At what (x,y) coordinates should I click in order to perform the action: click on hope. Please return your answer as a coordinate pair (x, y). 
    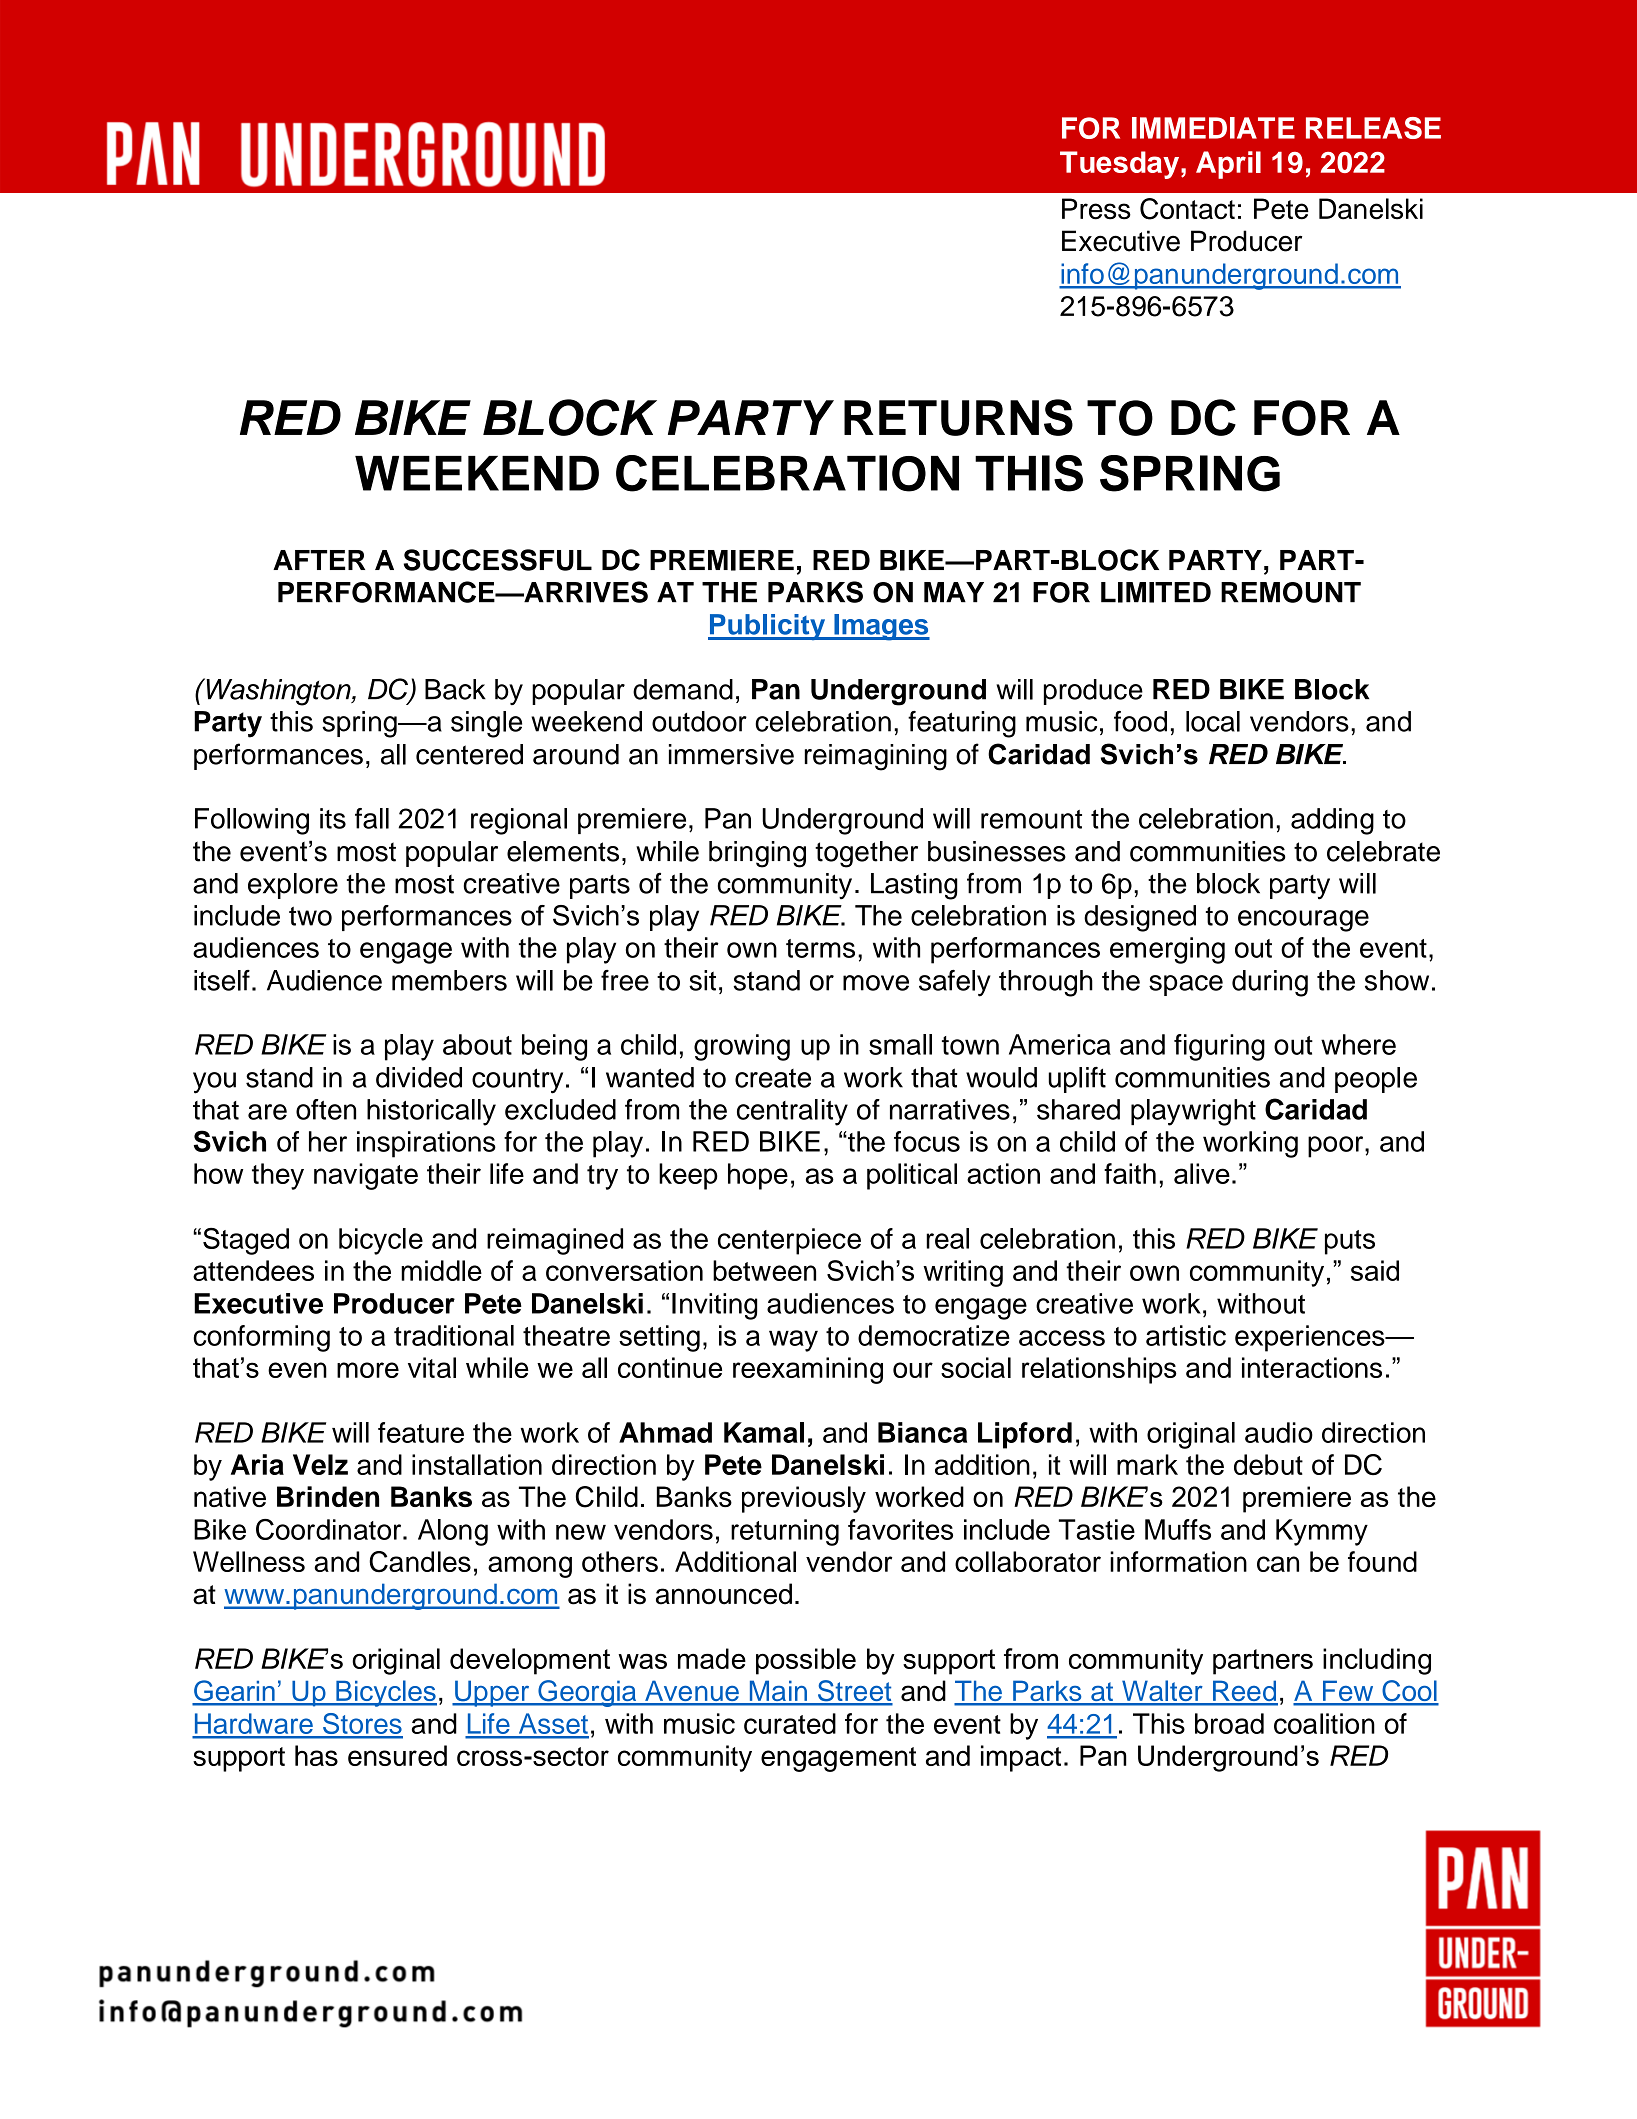
    Looking at the image, I should click on (758, 1176).
